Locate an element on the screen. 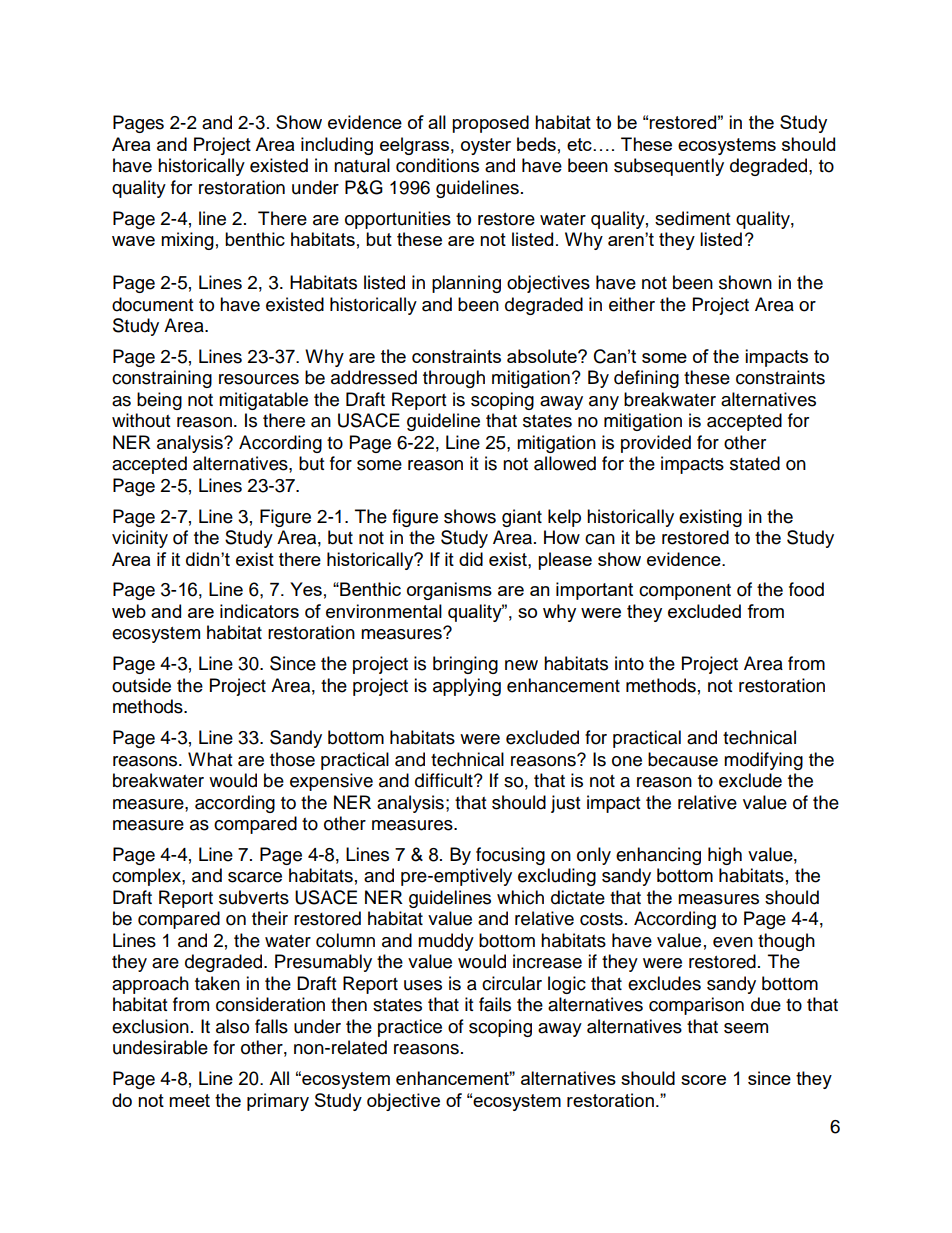 This screenshot has height=1233, width=952. mixing is located at coordinates (187, 241).
